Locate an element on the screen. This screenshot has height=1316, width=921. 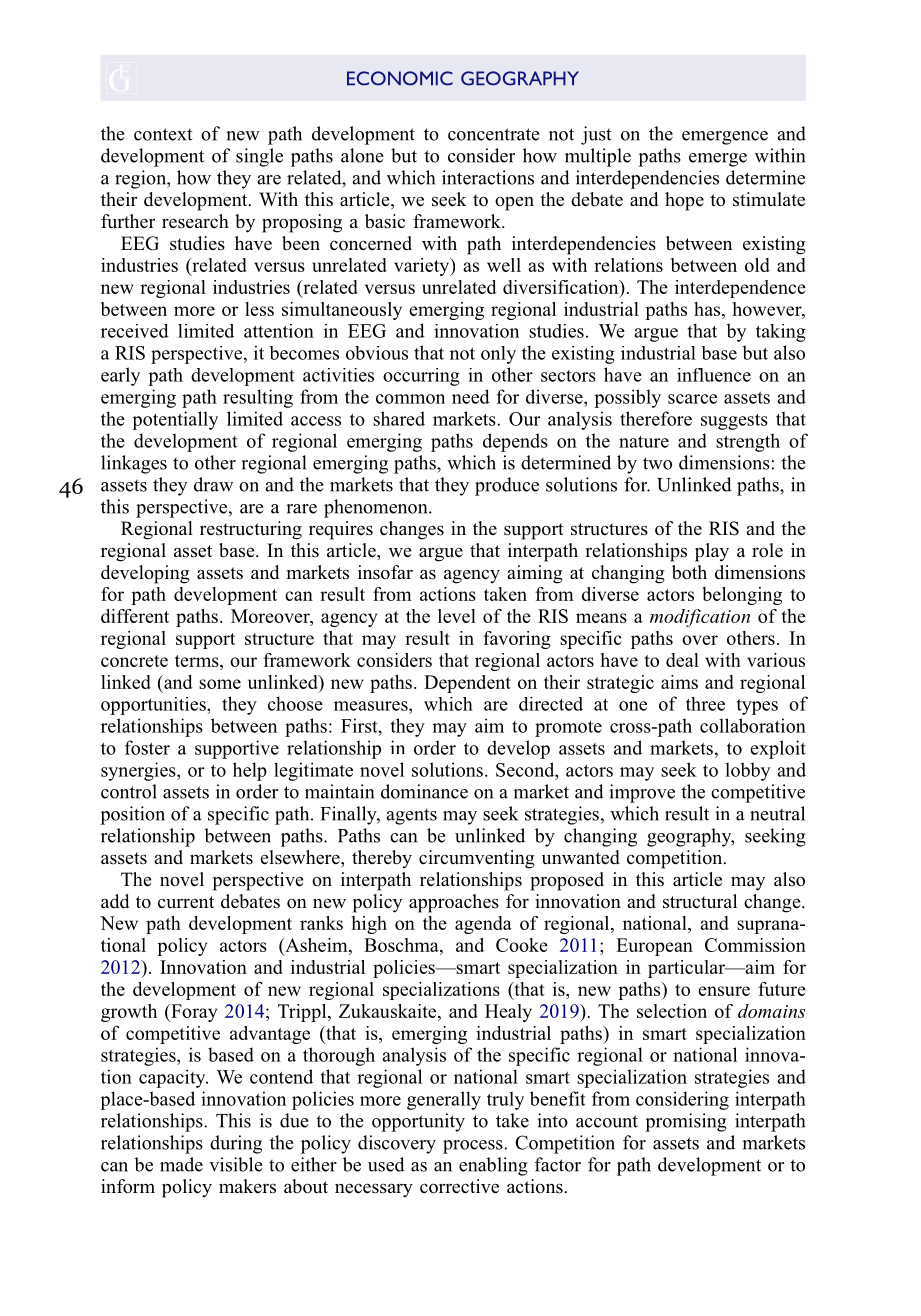
hope is located at coordinates (684, 201).
